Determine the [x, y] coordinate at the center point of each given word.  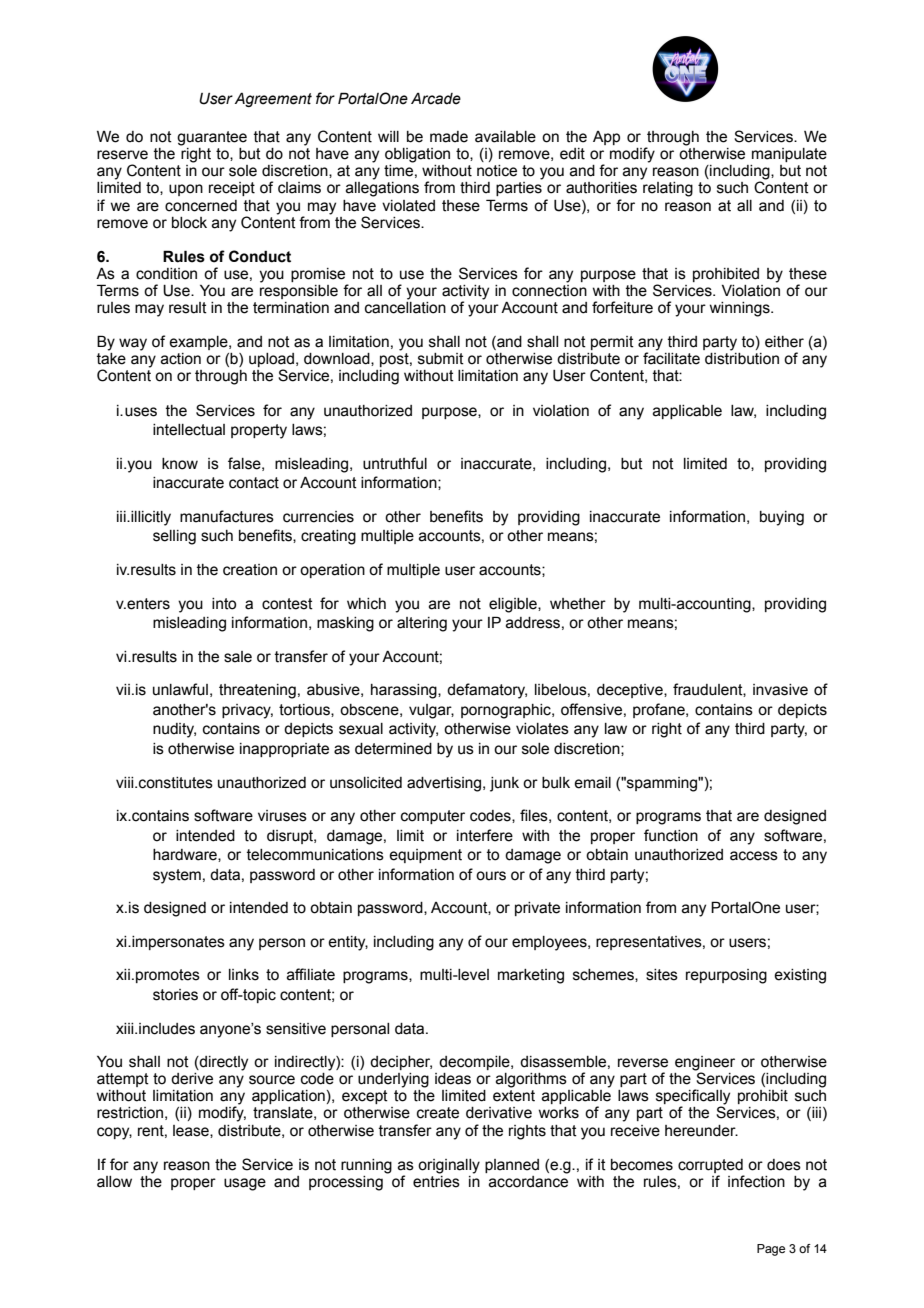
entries [436, 1180]
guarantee [212, 138]
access [754, 856]
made [449, 137]
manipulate [789, 155]
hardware [186, 855]
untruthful [395, 463]
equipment [425, 856]
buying [782, 518]
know [180, 464]
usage [245, 1184]
